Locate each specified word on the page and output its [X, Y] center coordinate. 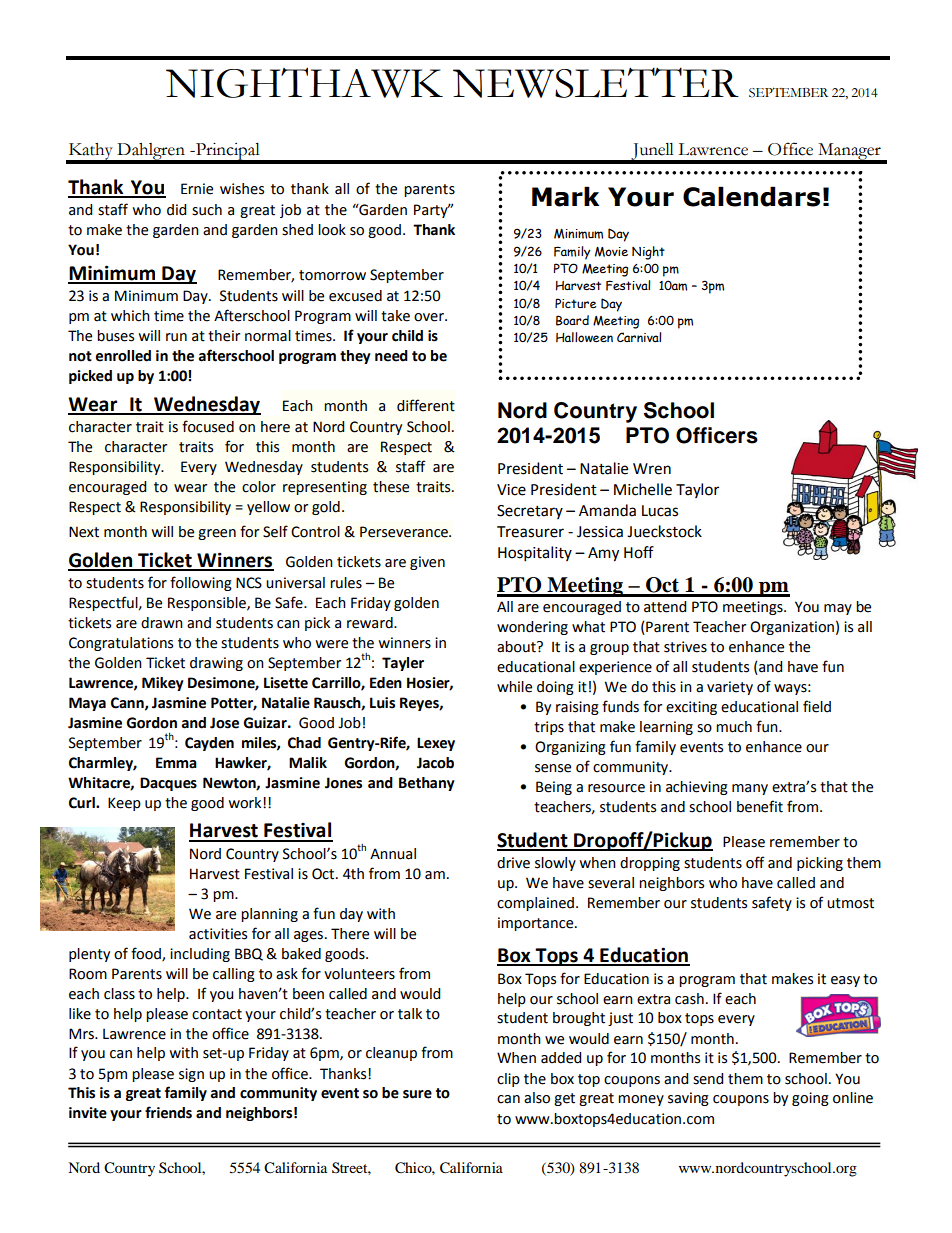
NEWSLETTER [596, 82]
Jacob [435, 763]
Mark [565, 196]
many [750, 789]
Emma [176, 763]
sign [191, 1075]
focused [208, 426]
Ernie [197, 189]
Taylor [697, 490]
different [426, 405]
